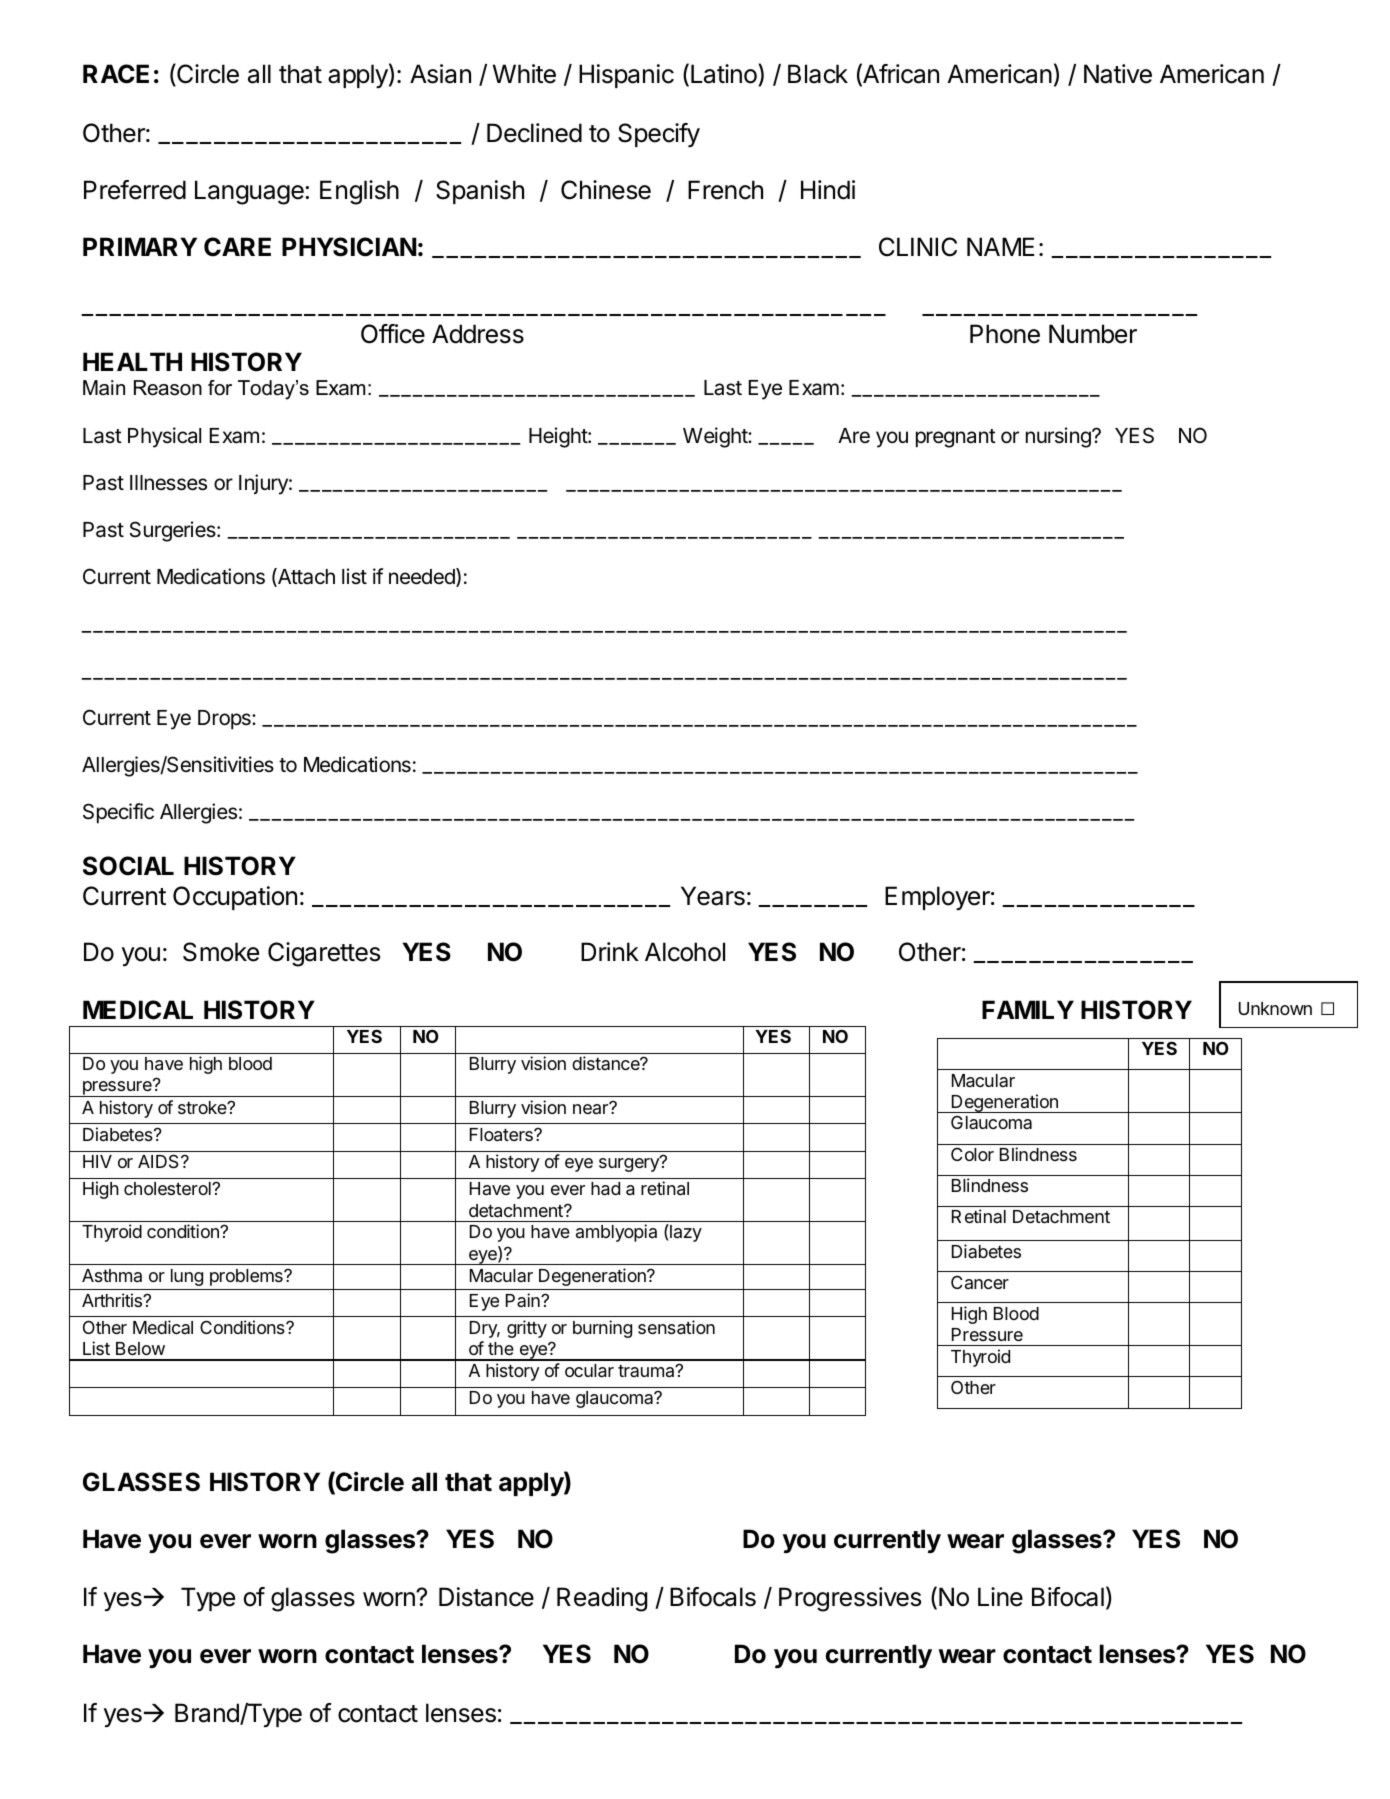 The width and height of the screenshot is (1390, 1799). What do you see at coordinates (659, 135) in the screenshot?
I see `Specify` at bounding box center [659, 135].
